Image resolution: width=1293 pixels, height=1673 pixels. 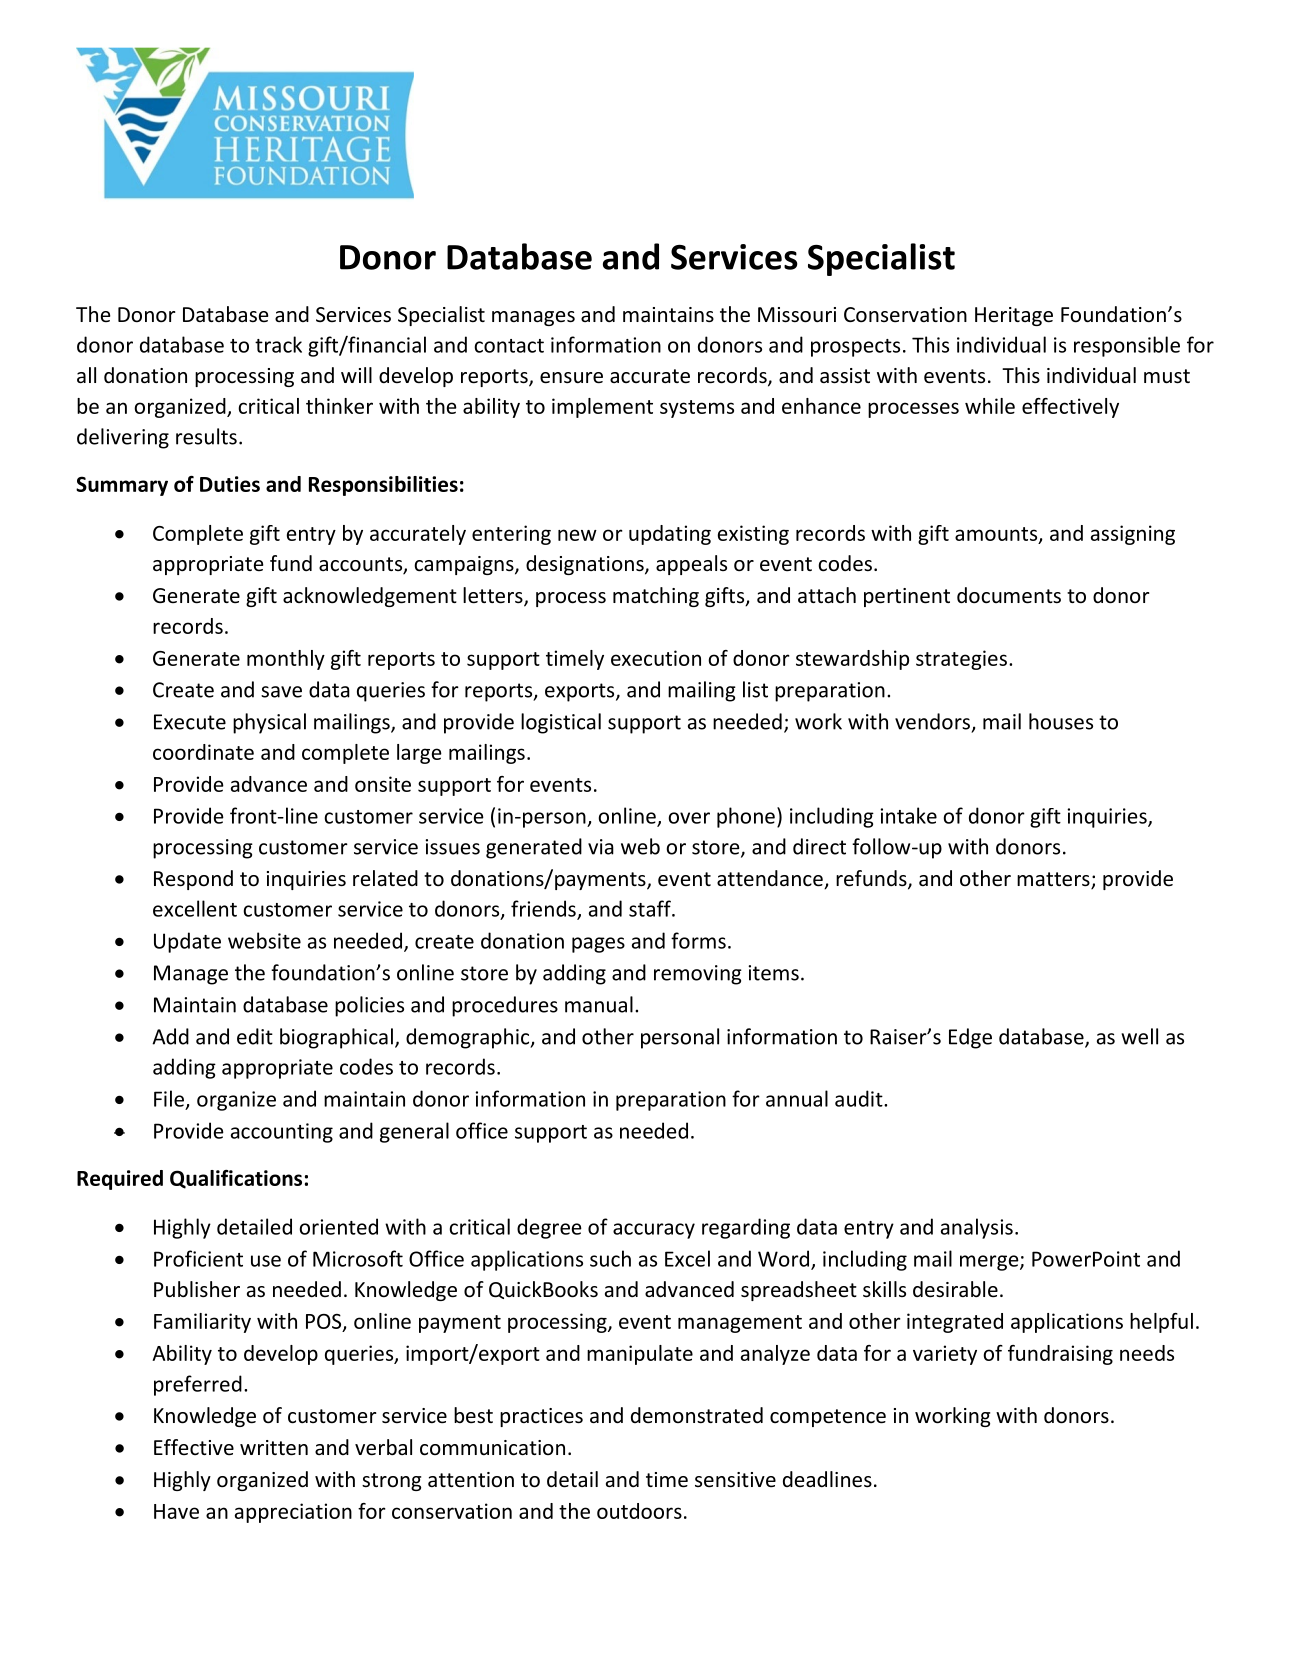 What do you see at coordinates (1009, 595) in the image?
I see `documents` at bounding box center [1009, 595].
